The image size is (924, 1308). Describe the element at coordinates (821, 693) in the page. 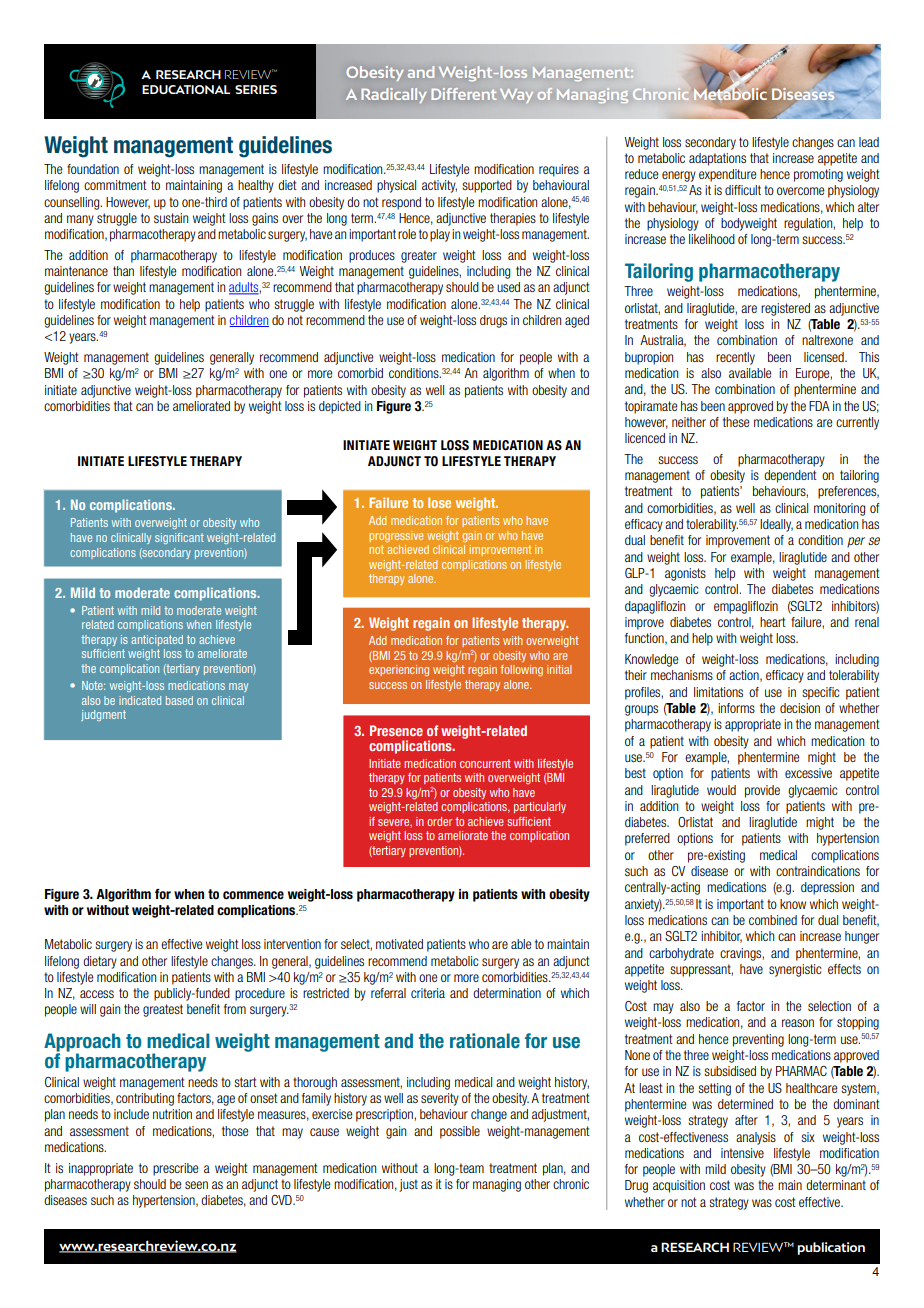

I see `specific` at that location.
